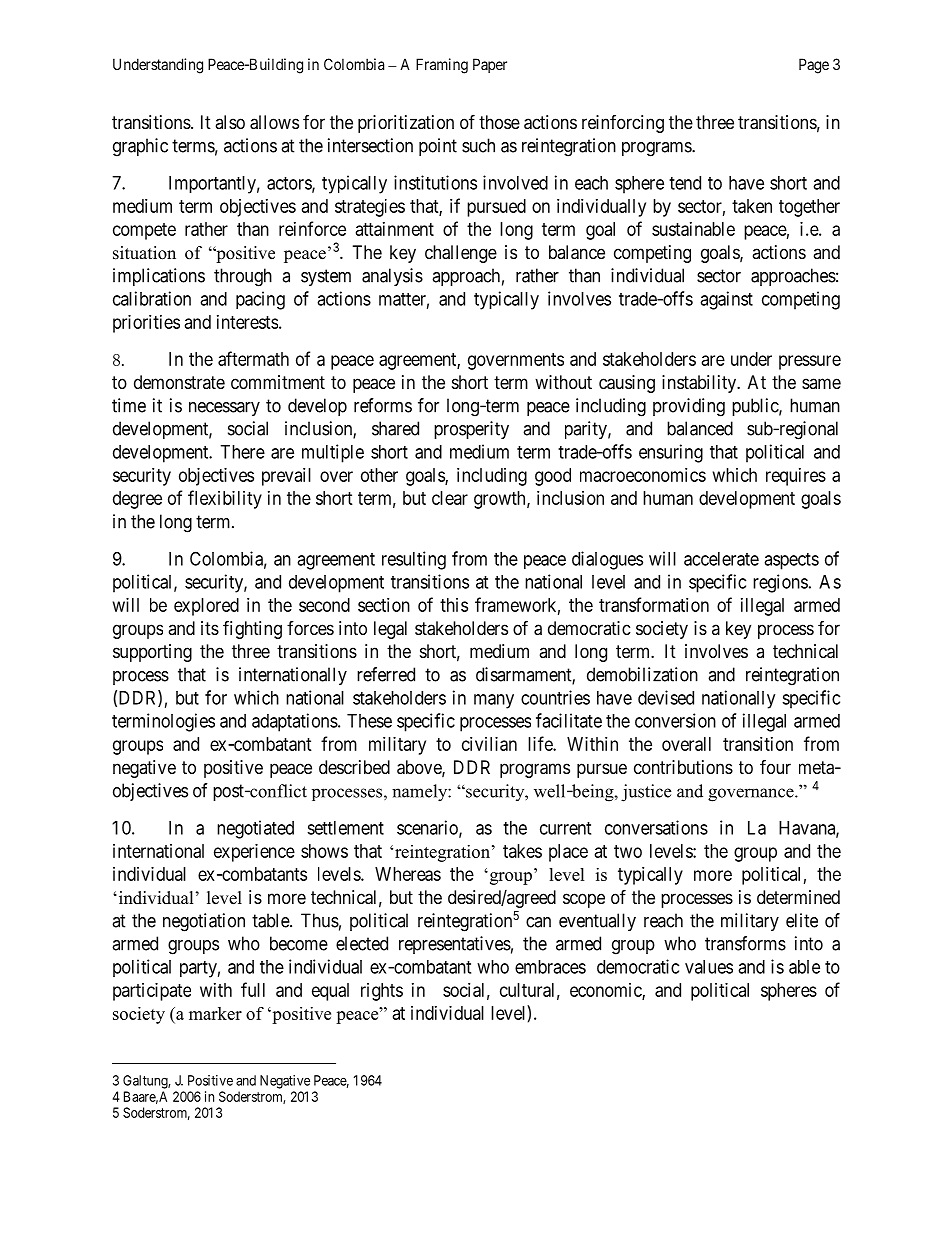  Describe the element at coordinates (471, 430) in the image. I see `prosperity` at that location.
